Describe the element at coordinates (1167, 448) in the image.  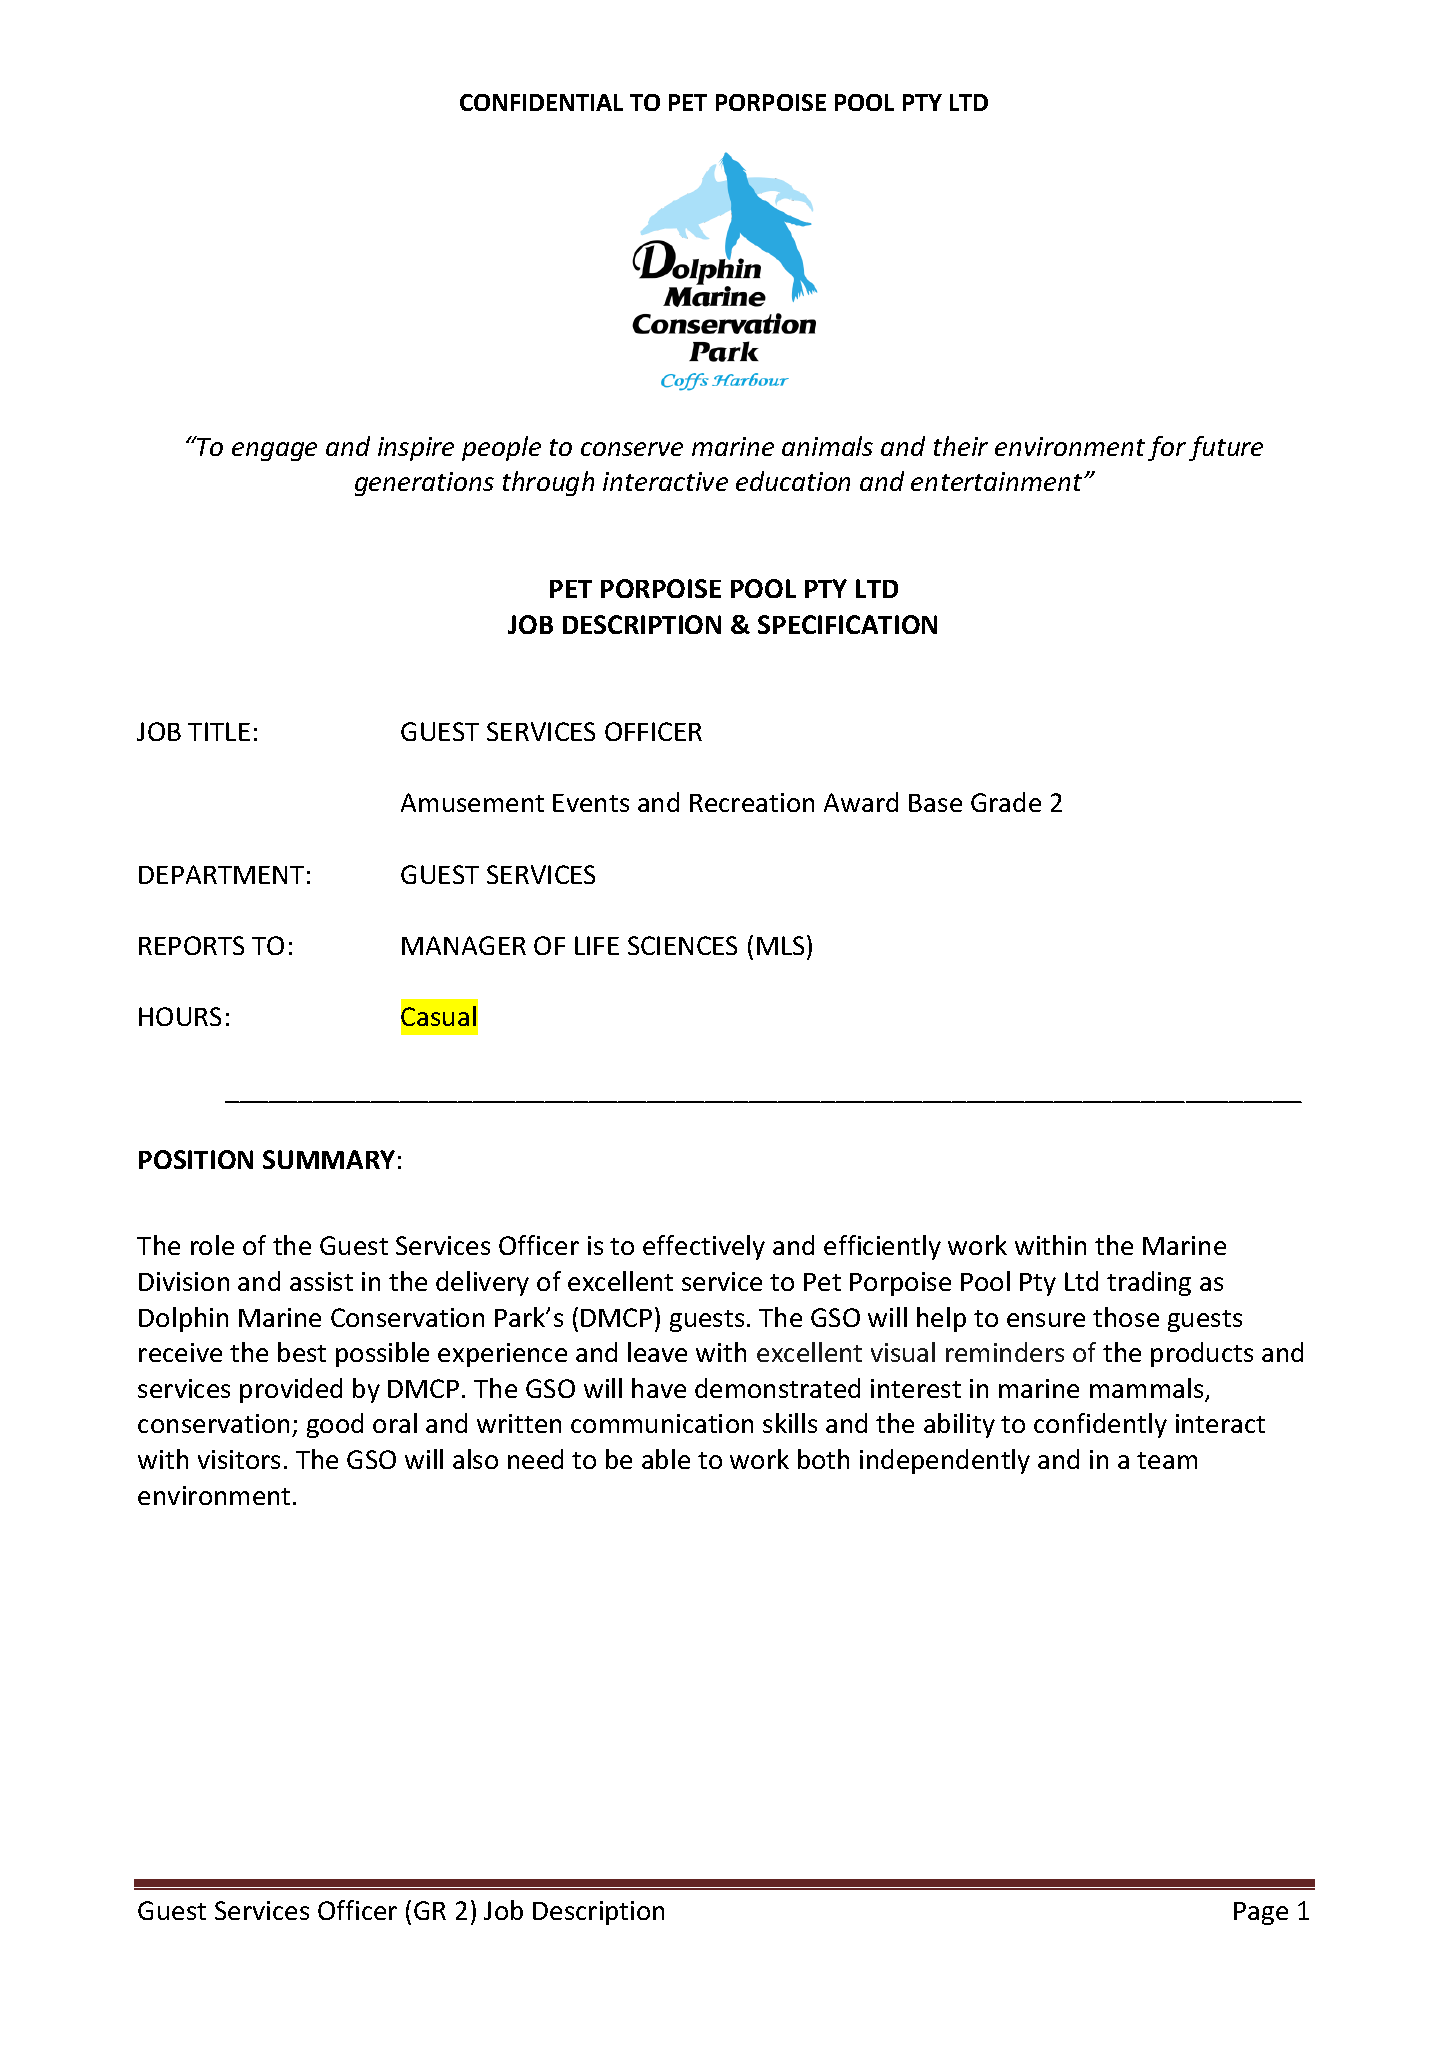
I see `for` at that location.
